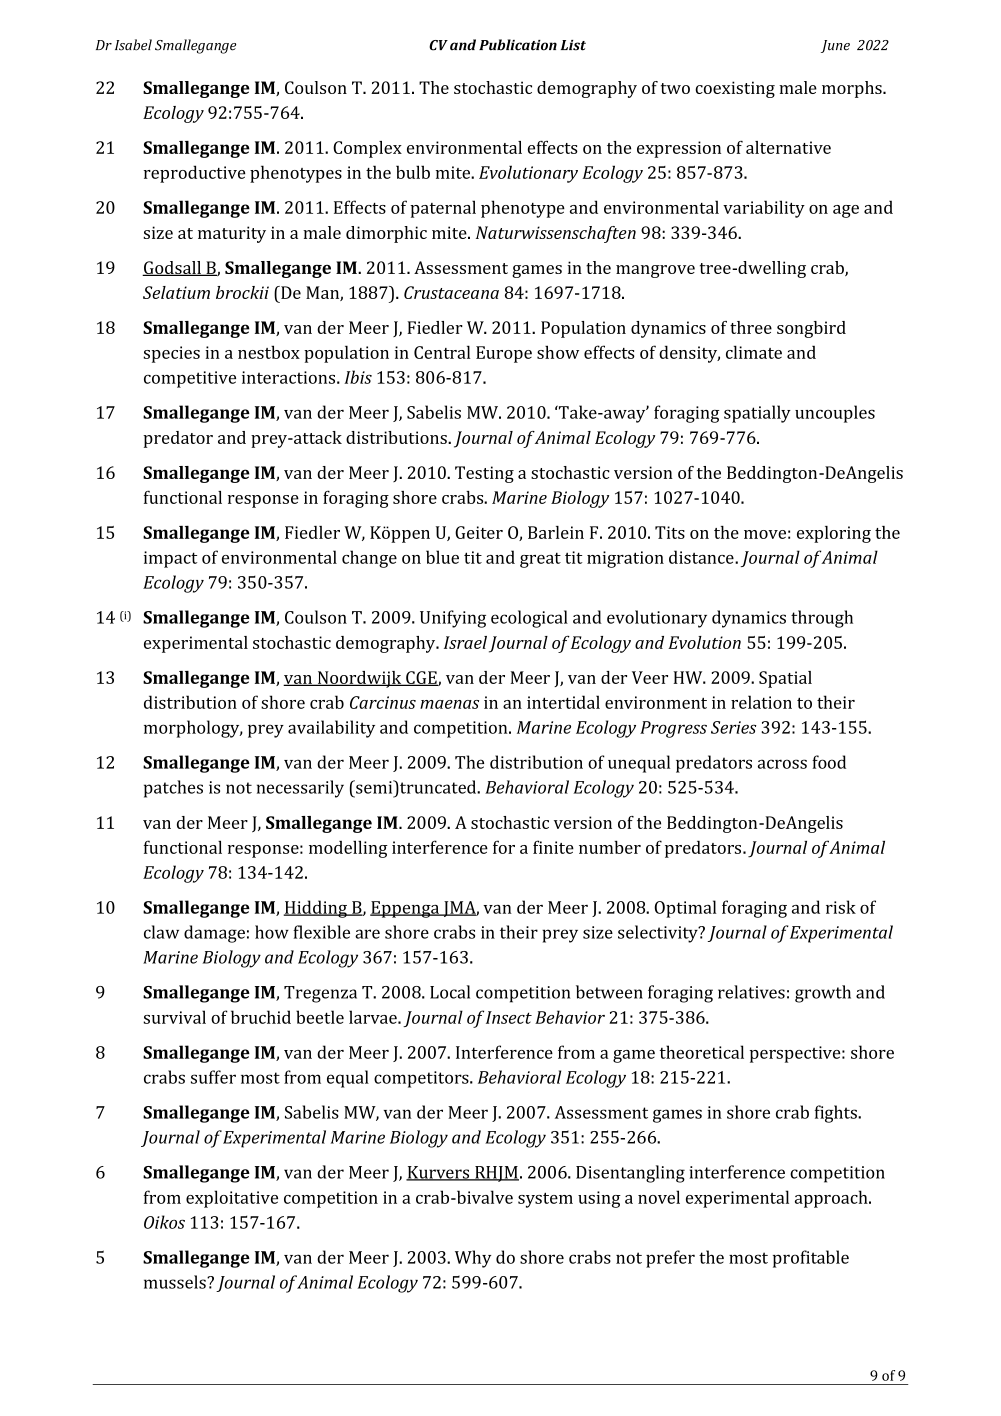 This document has height=1416, width=1001. What do you see at coordinates (811, 1259) in the document?
I see `profitable` at bounding box center [811, 1259].
